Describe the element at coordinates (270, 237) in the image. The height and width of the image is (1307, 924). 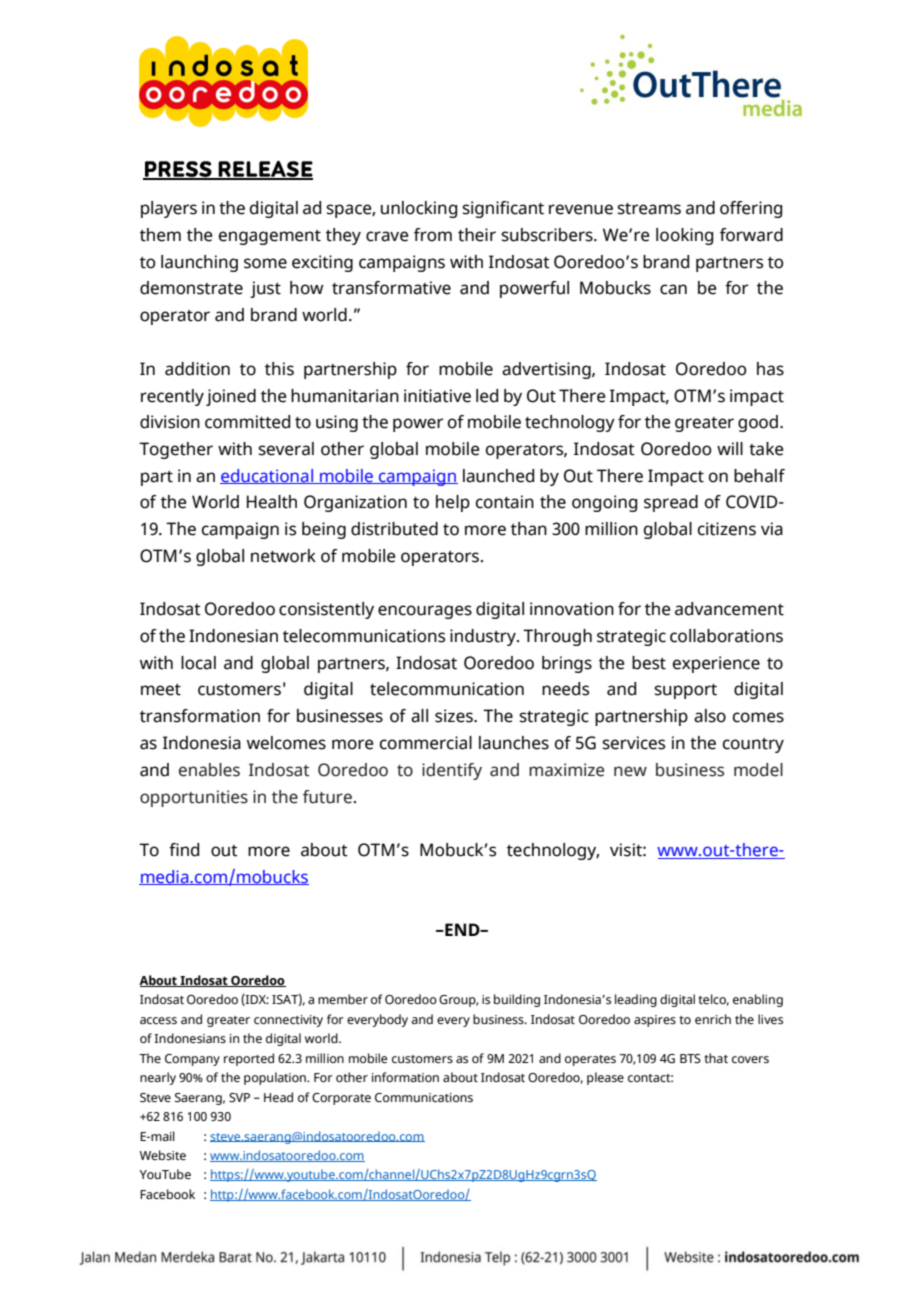
I see `engagement` at that location.
